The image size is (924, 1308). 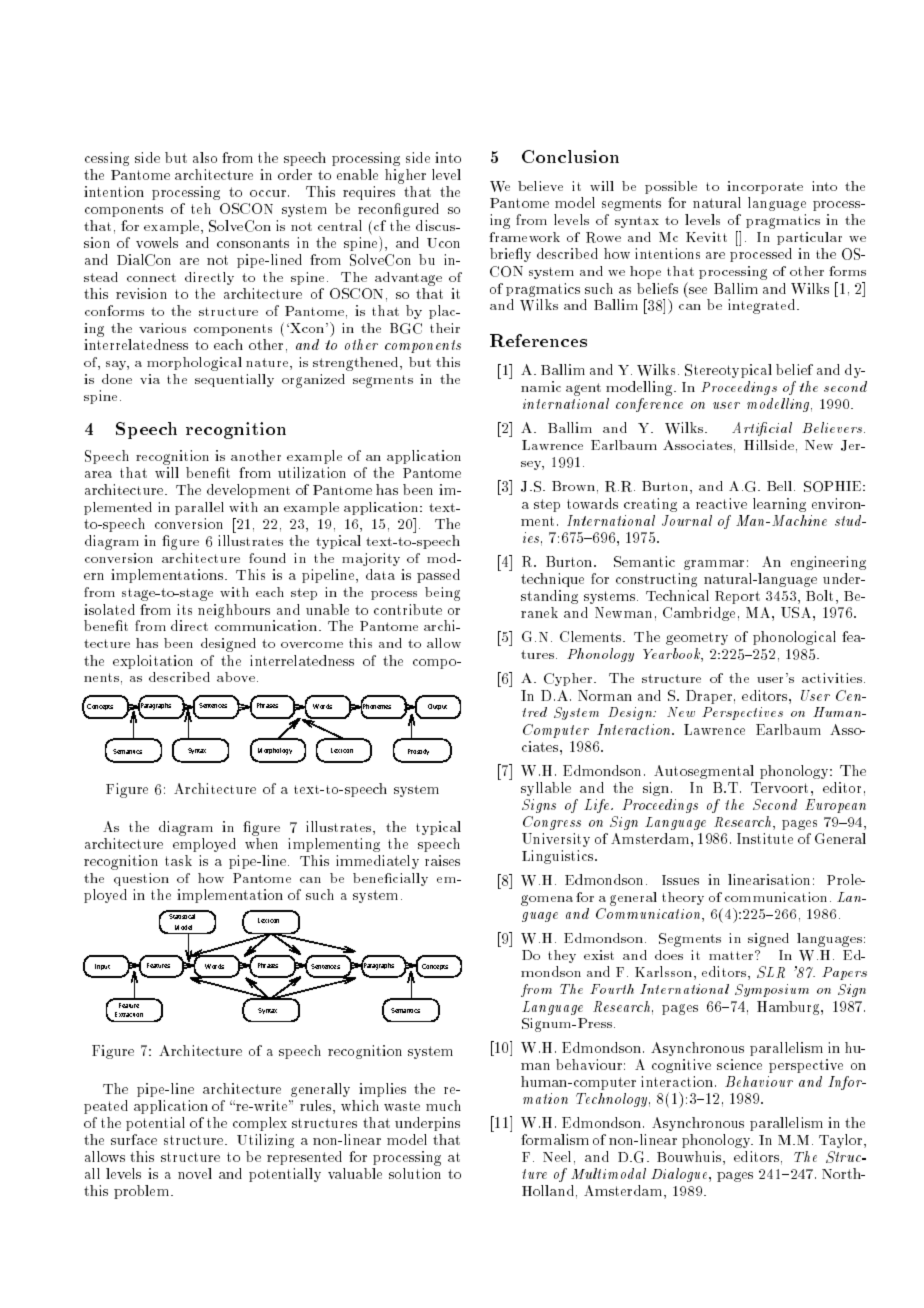 What do you see at coordinates (405, 176) in the screenshot?
I see `higher` at bounding box center [405, 176].
